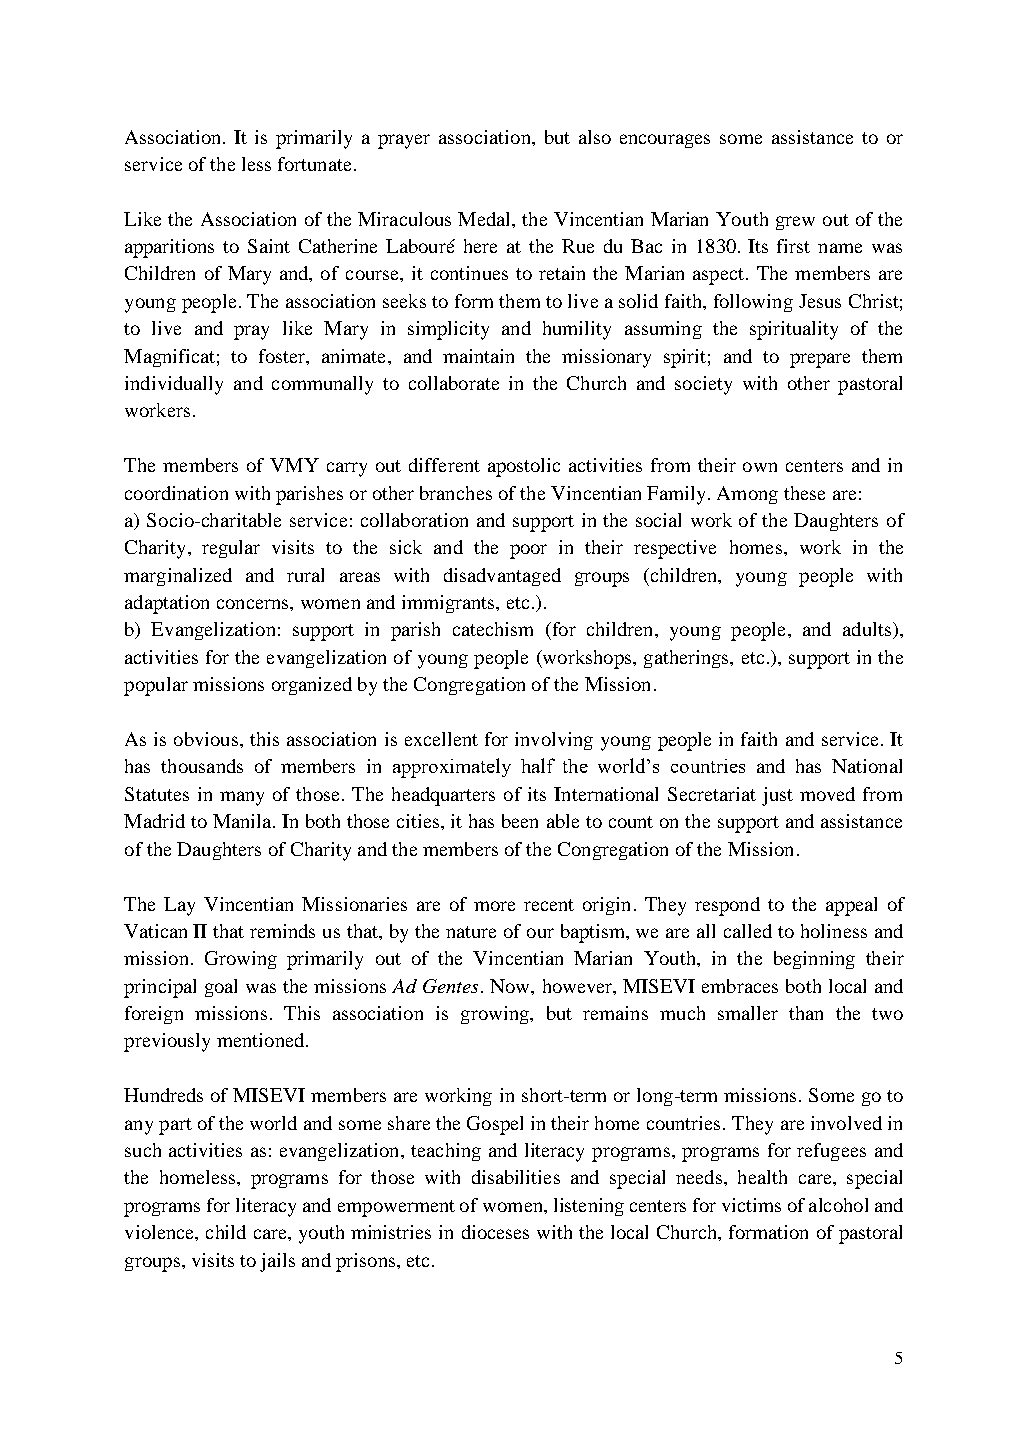  Describe the element at coordinates (314, 164) in the page. I see `fortunate` at that location.
